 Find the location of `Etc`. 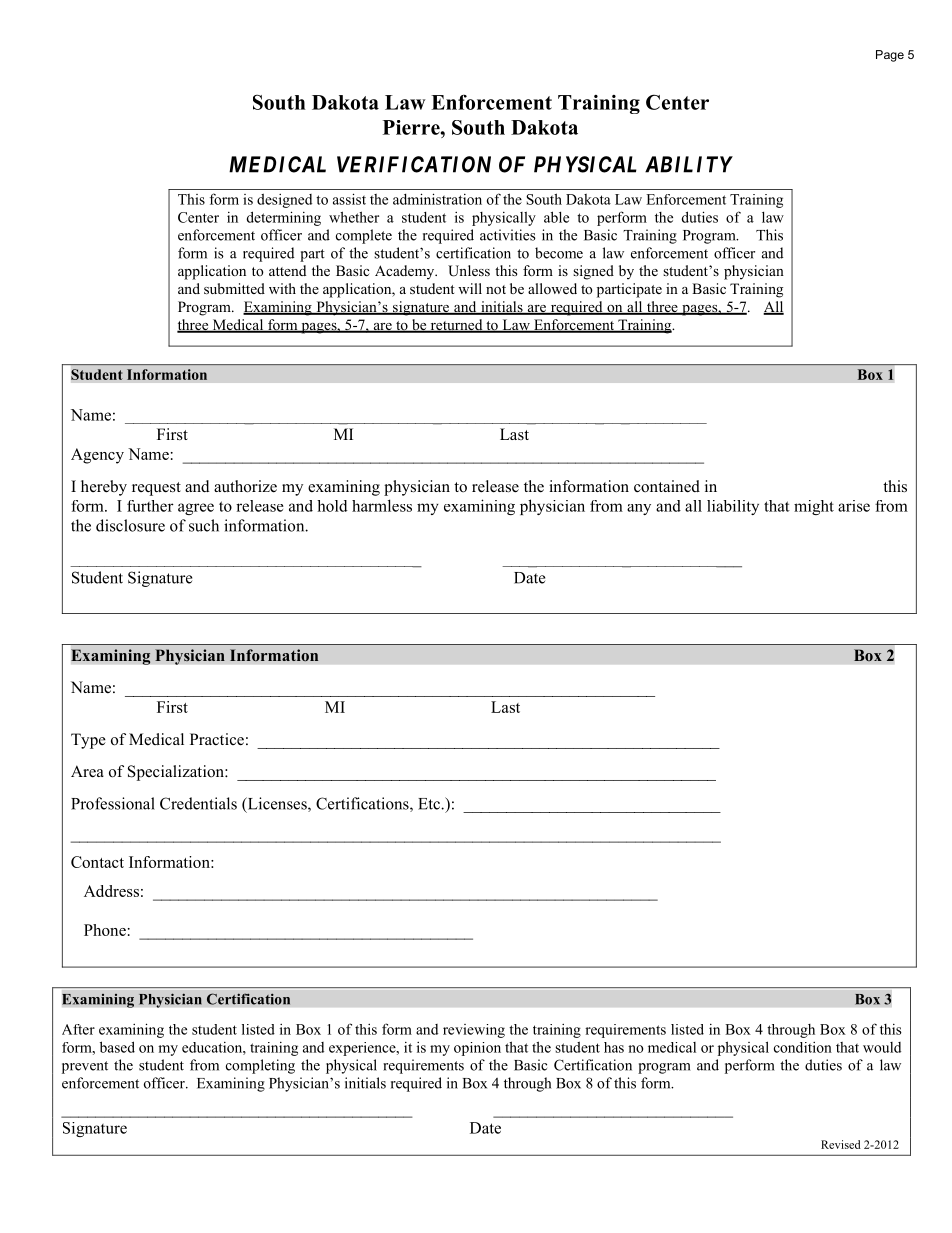

Etc is located at coordinates (430, 804).
